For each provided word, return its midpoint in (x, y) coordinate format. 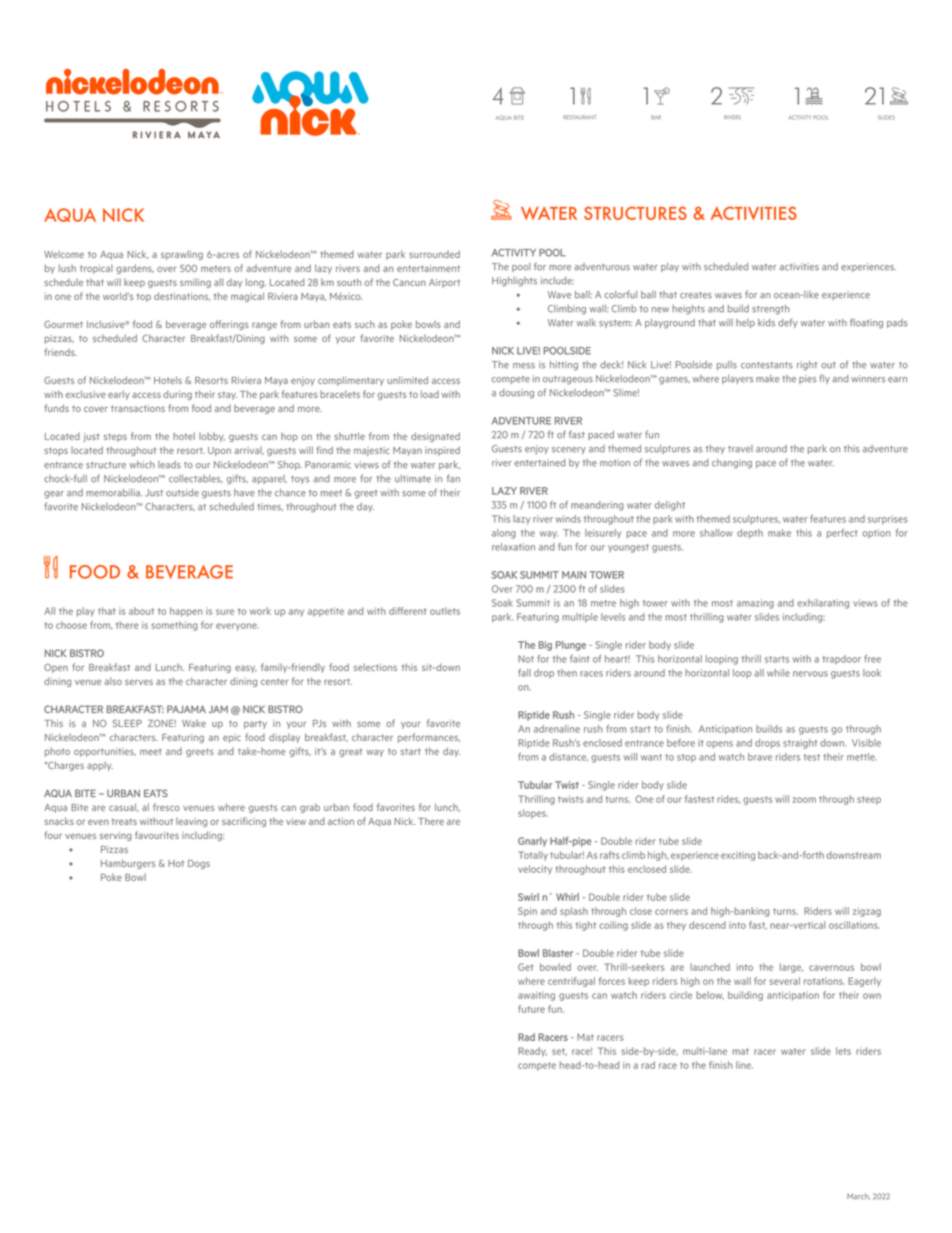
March (858, 1196)
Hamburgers (128, 864)
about (141, 611)
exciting (738, 856)
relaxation (513, 547)
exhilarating (823, 604)
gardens (135, 269)
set (559, 1052)
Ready (532, 1052)
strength (771, 310)
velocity (535, 870)
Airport (444, 283)
